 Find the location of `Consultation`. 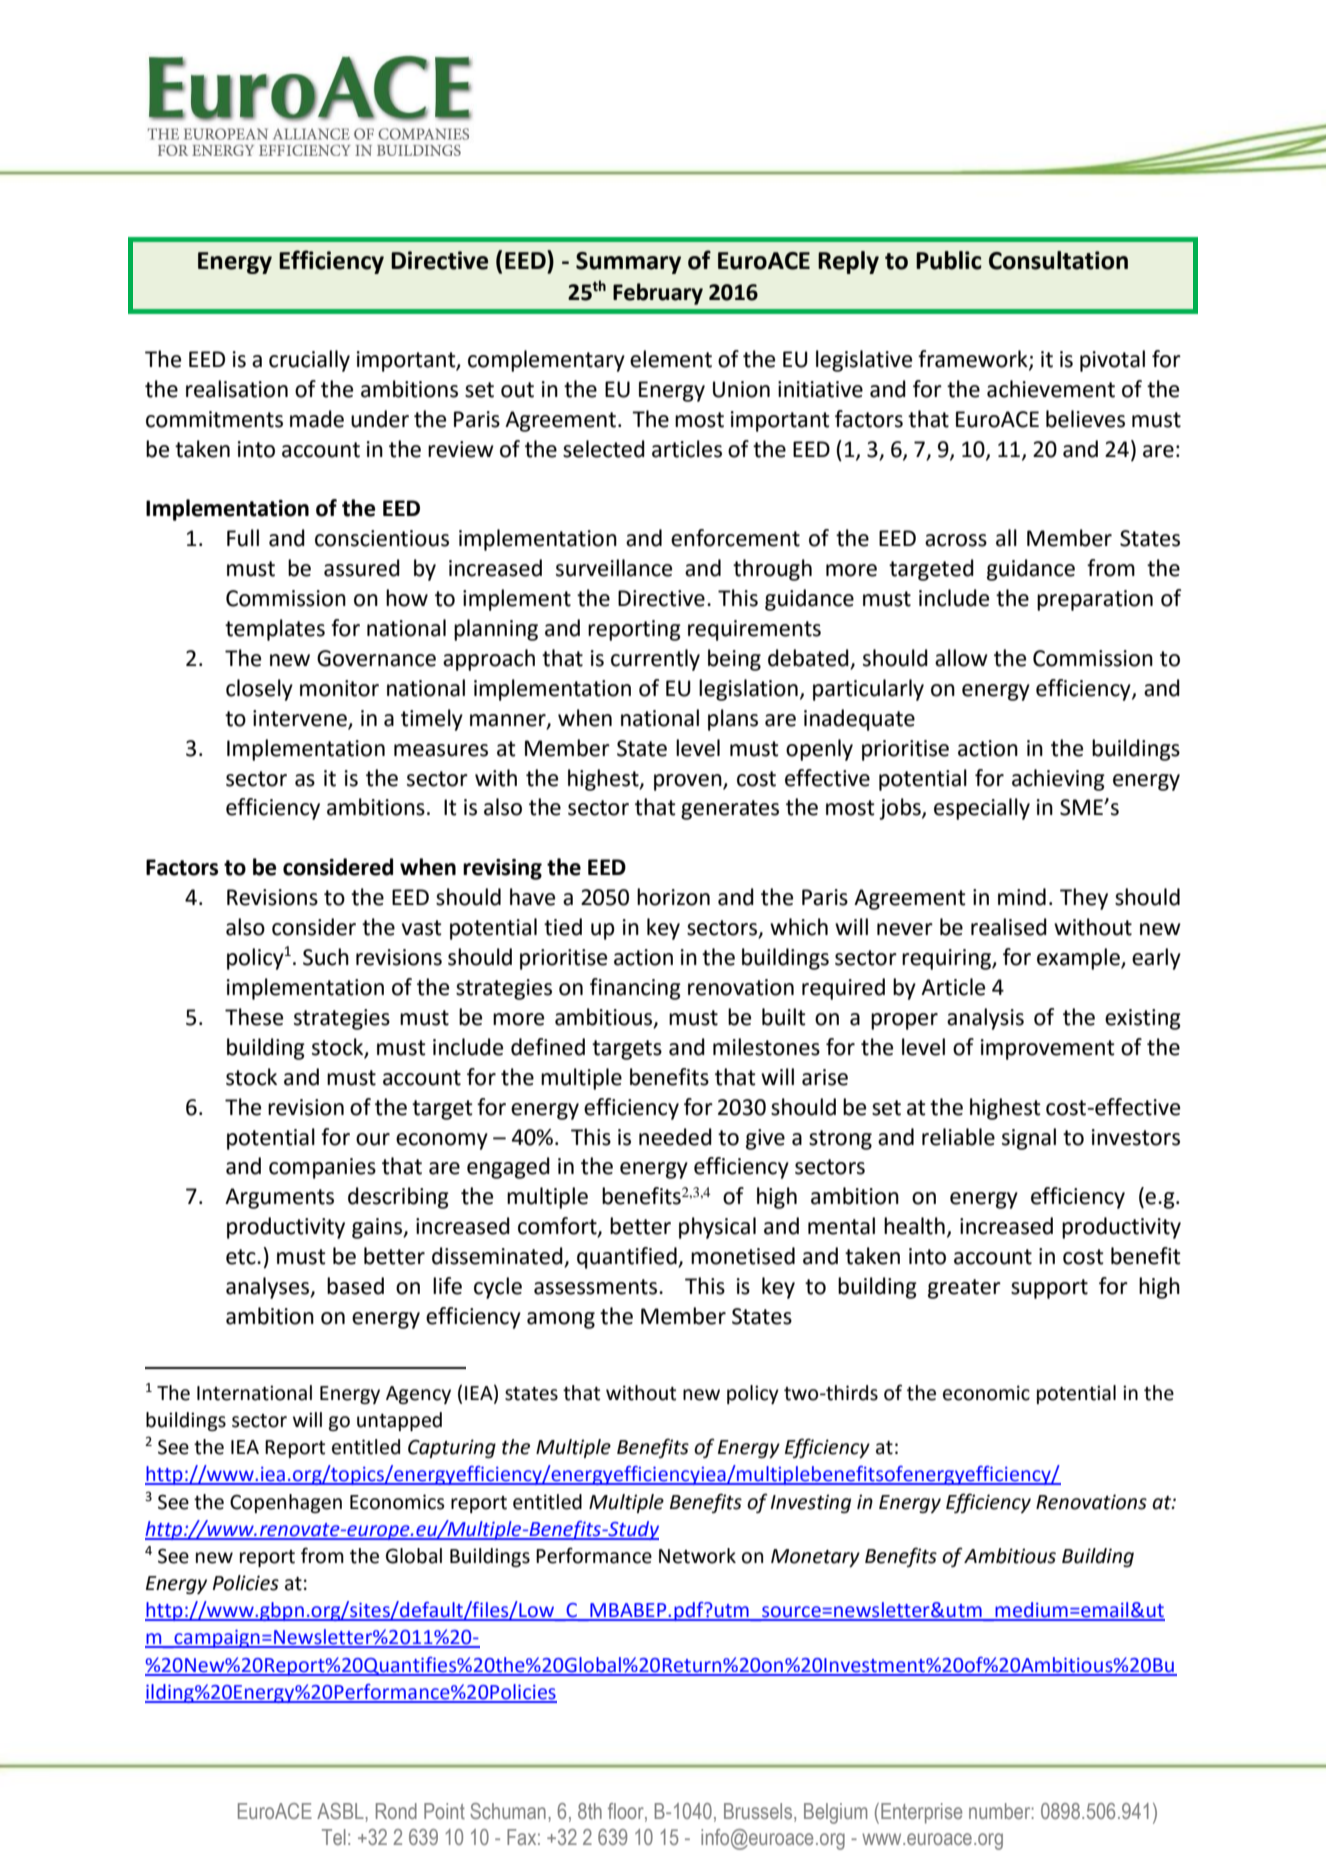

Consultation is located at coordinates (1058, 260).
